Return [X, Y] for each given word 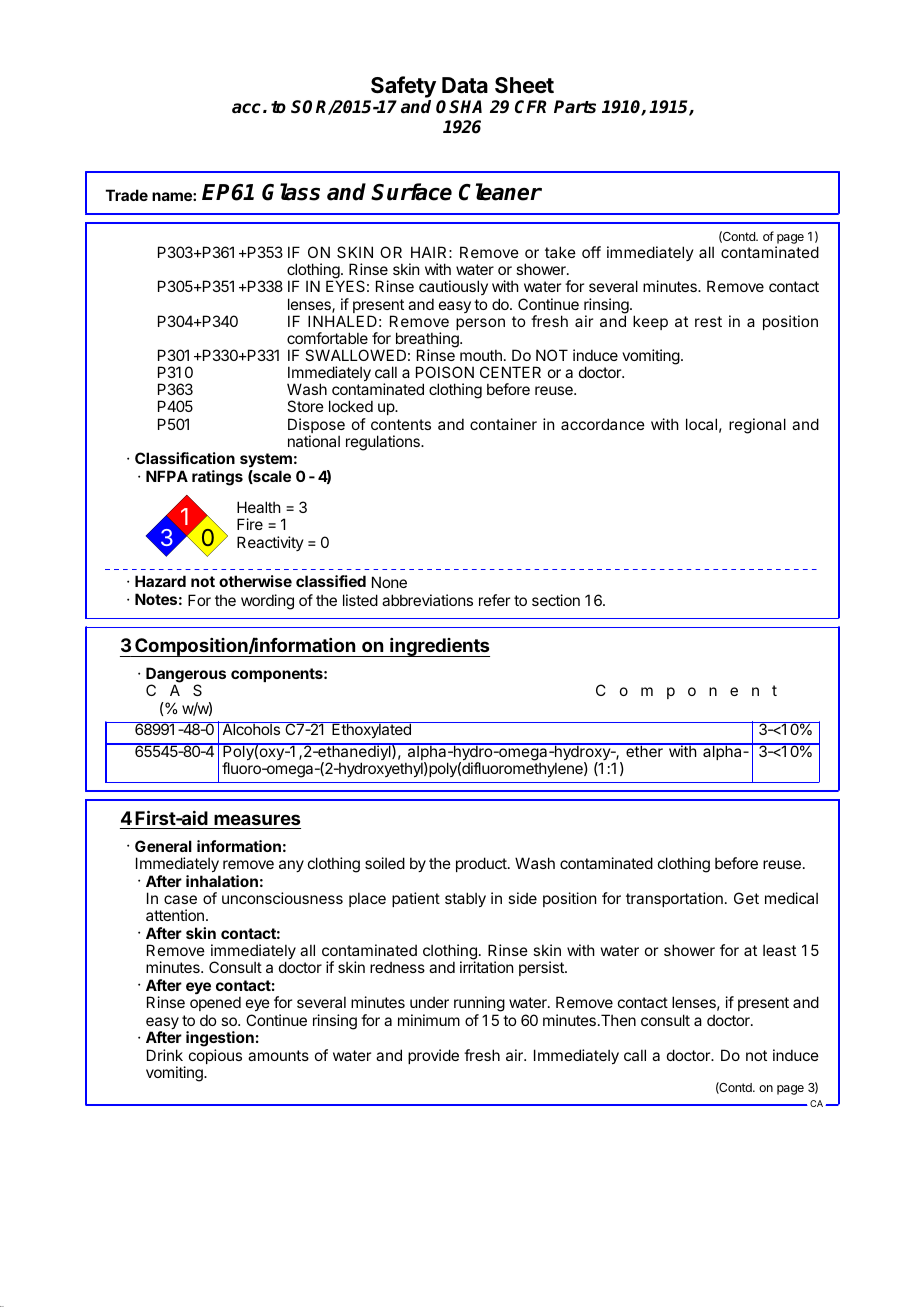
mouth [481, 355]
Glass [291, 192]
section [556, 600]
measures [257, 819]
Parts [575, 107]
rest [708, 321]
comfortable [327, 338]
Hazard [160, 581]
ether [644, 750]
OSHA [459, 107]
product [482, 864]
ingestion [220, 1040]
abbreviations [427, 600]
